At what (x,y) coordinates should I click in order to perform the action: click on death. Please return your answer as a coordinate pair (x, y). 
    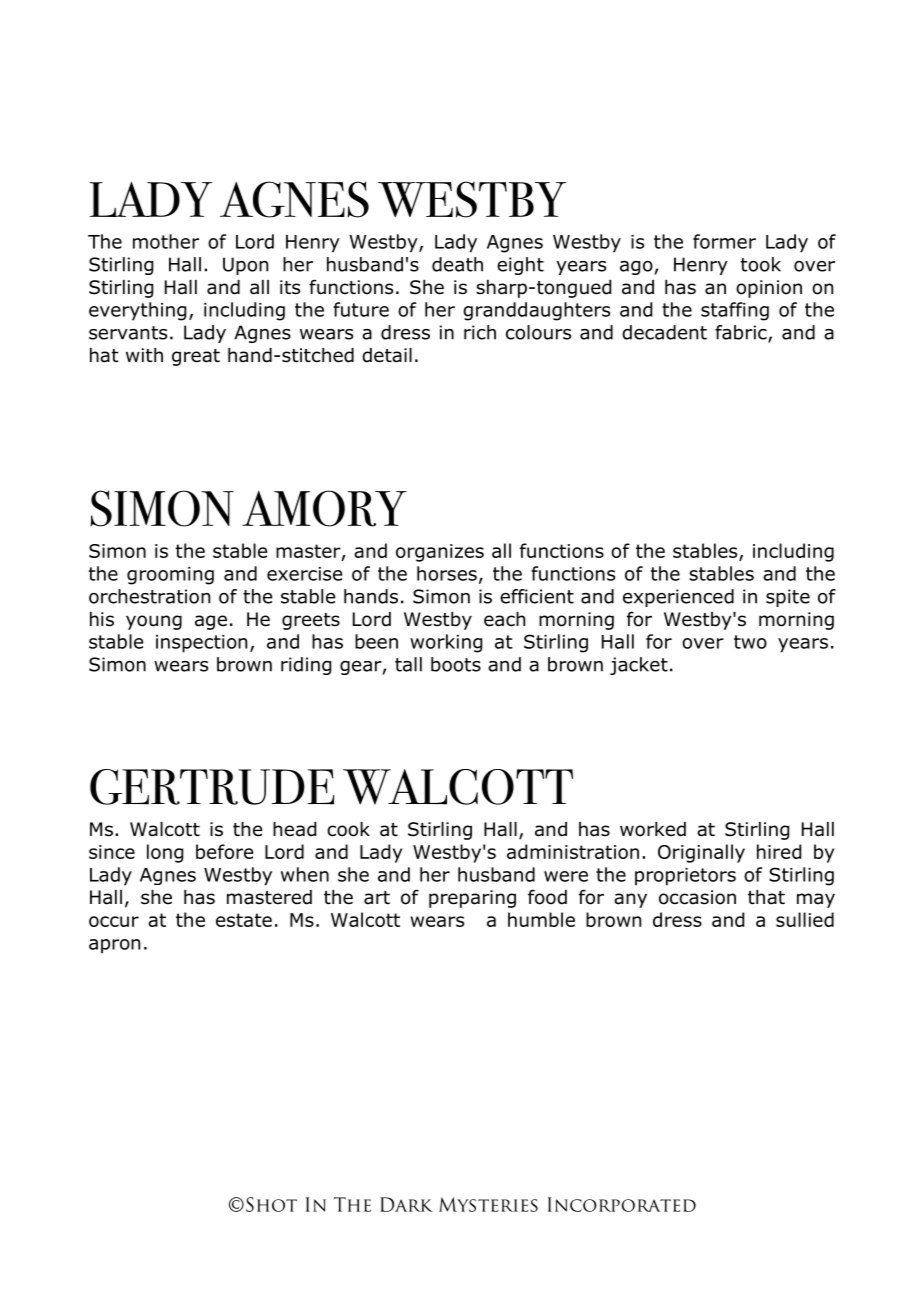
    Looking at the image, I should click on (457, 264).
